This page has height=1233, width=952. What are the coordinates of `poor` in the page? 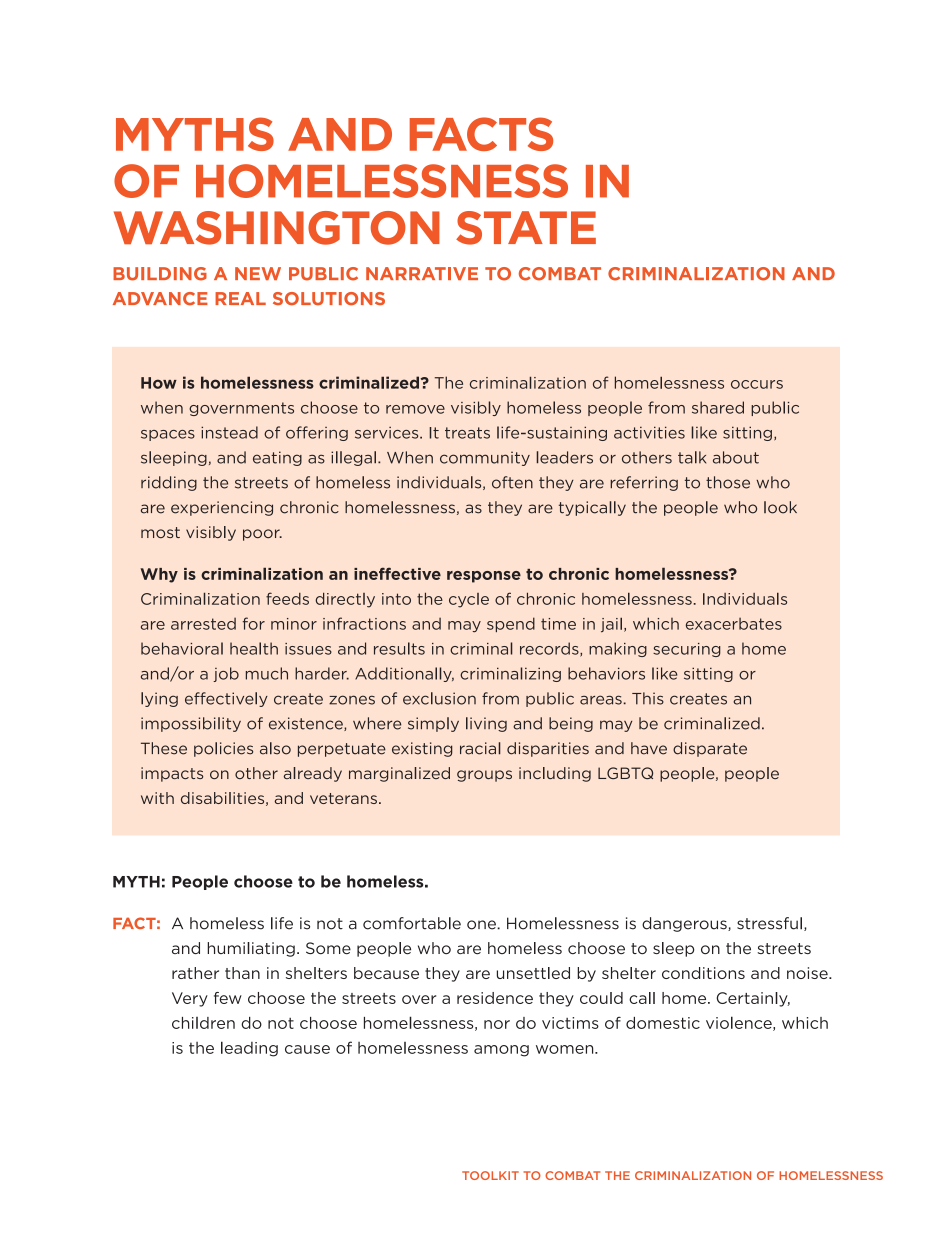 It's located at (262, 535).
